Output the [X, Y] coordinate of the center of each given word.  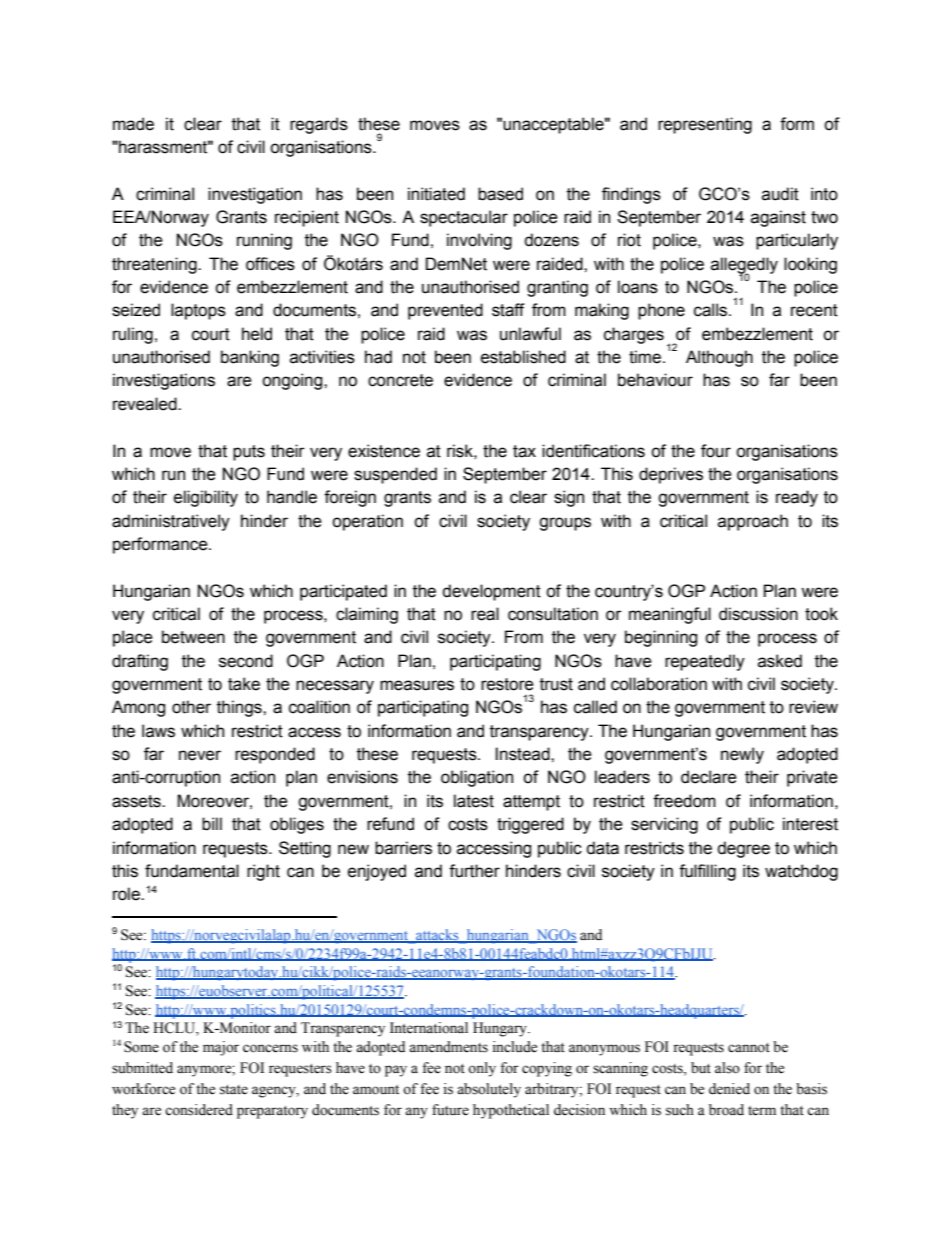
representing [705, 125]
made [133, 124]
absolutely [489, 1090]
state [234, 1090]
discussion [758, 614]
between [193, 637]
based [500, 194]
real [485, 614]
